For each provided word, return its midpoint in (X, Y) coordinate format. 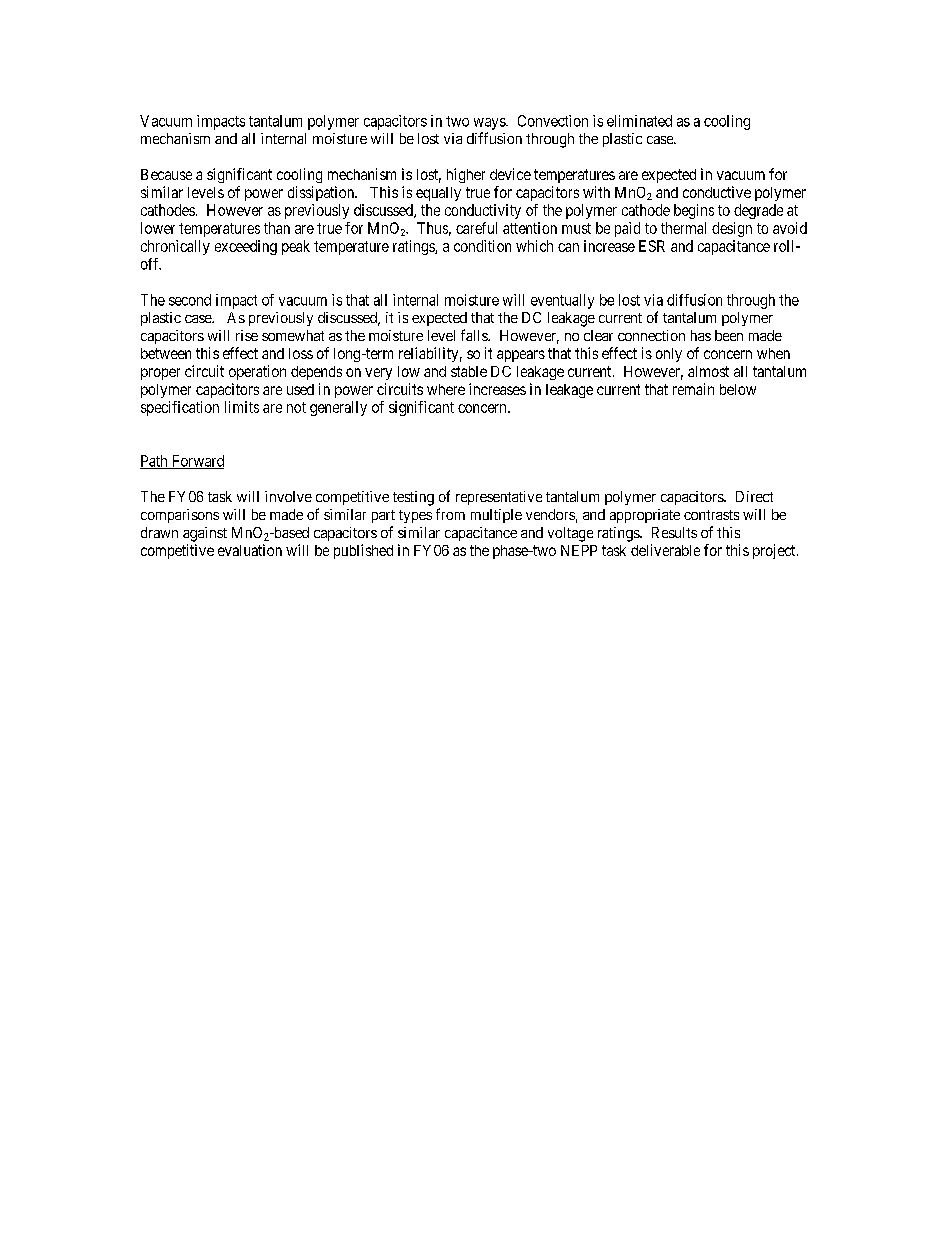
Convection (553, 121)
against (205, 534)
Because (166, 174)
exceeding (246, 247)
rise (247, 335)
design (732, 229)
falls (475, 335)
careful (476, 228)
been (729, 335)
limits (242, 407)
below (738, 389)
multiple (496, 516)
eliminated (639, 121)
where (446, 389)
